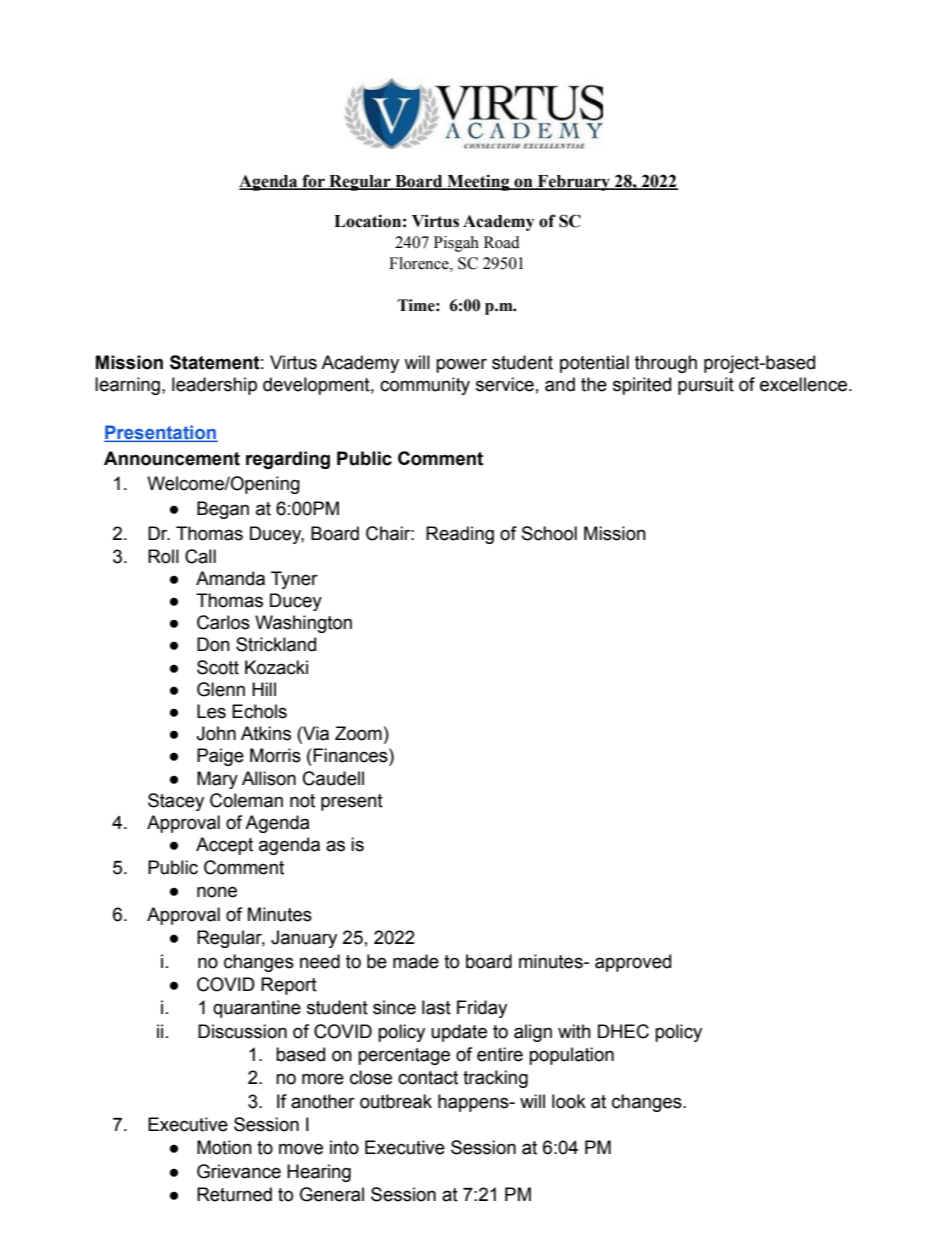  Describe the element at coordinates (549, 533) in the screenshot. I see `School` at that location.
